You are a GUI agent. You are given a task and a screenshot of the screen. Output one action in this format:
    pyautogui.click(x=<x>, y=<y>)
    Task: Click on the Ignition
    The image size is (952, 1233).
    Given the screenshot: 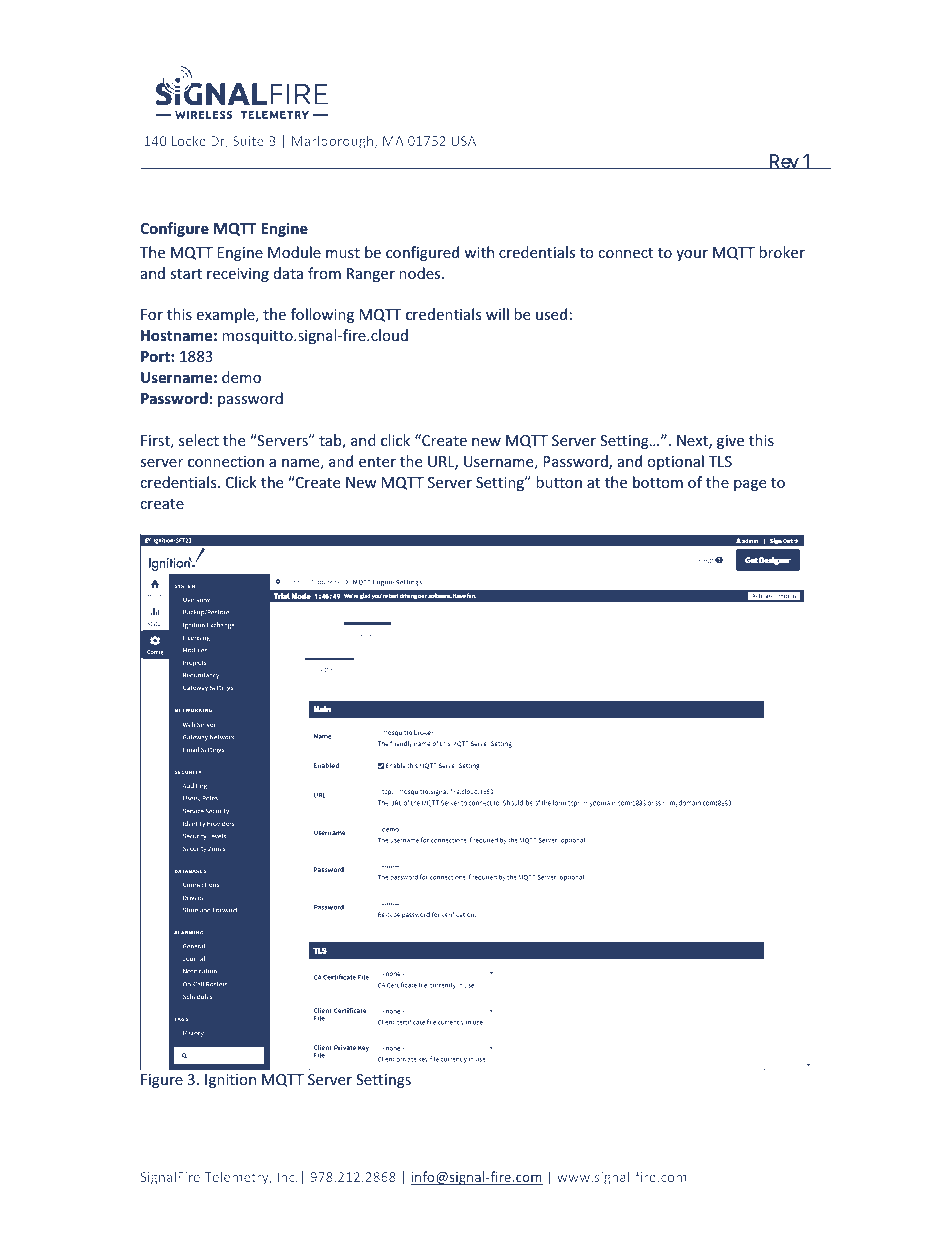 What is the action you would take?
    pyautogui.click(x=230, y=1081)
